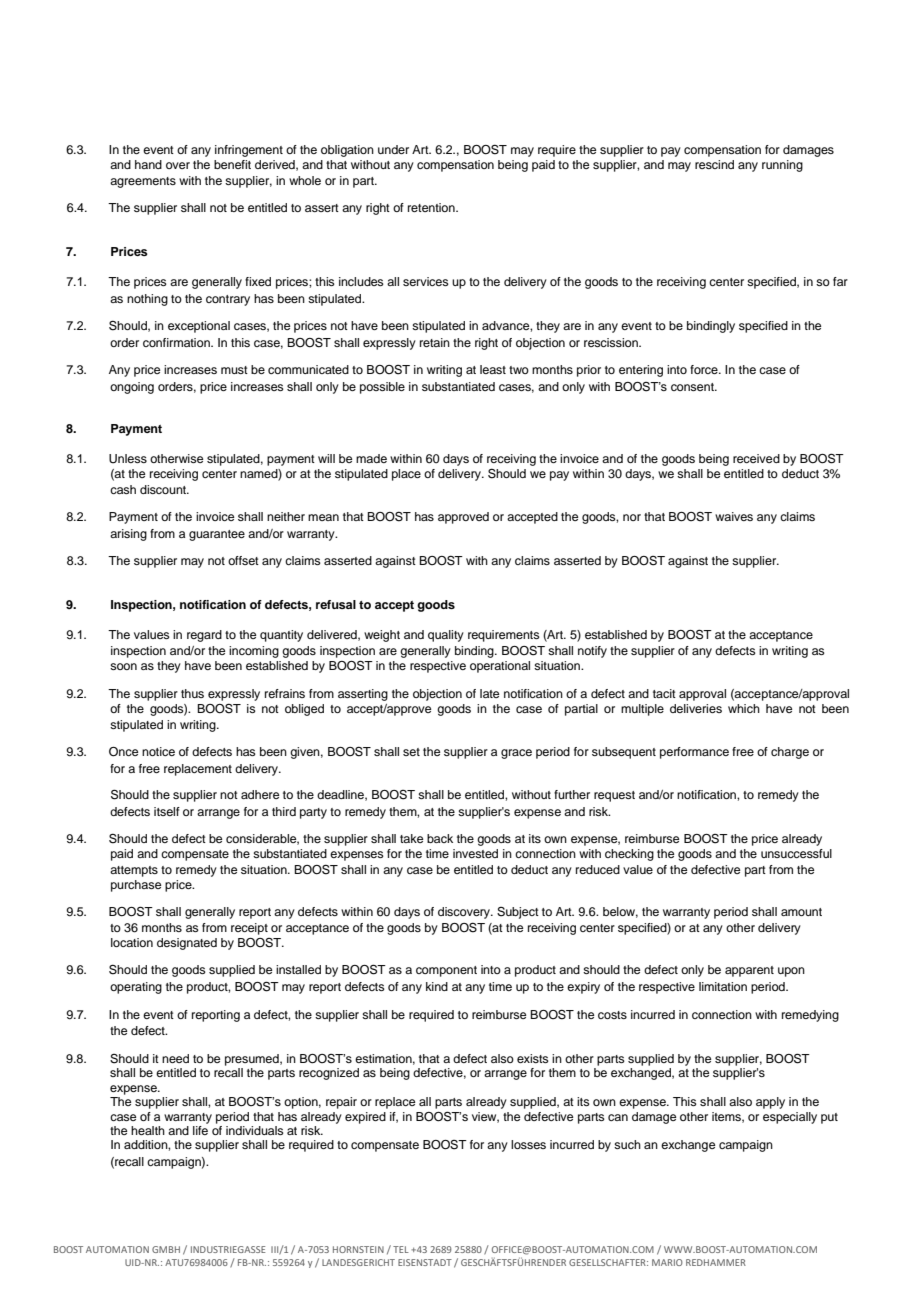 This image has width=924, height=1309. What do you see at coordinates (217, 535) in the image?
I see `guarantee` at bounding box center [217, 535].
